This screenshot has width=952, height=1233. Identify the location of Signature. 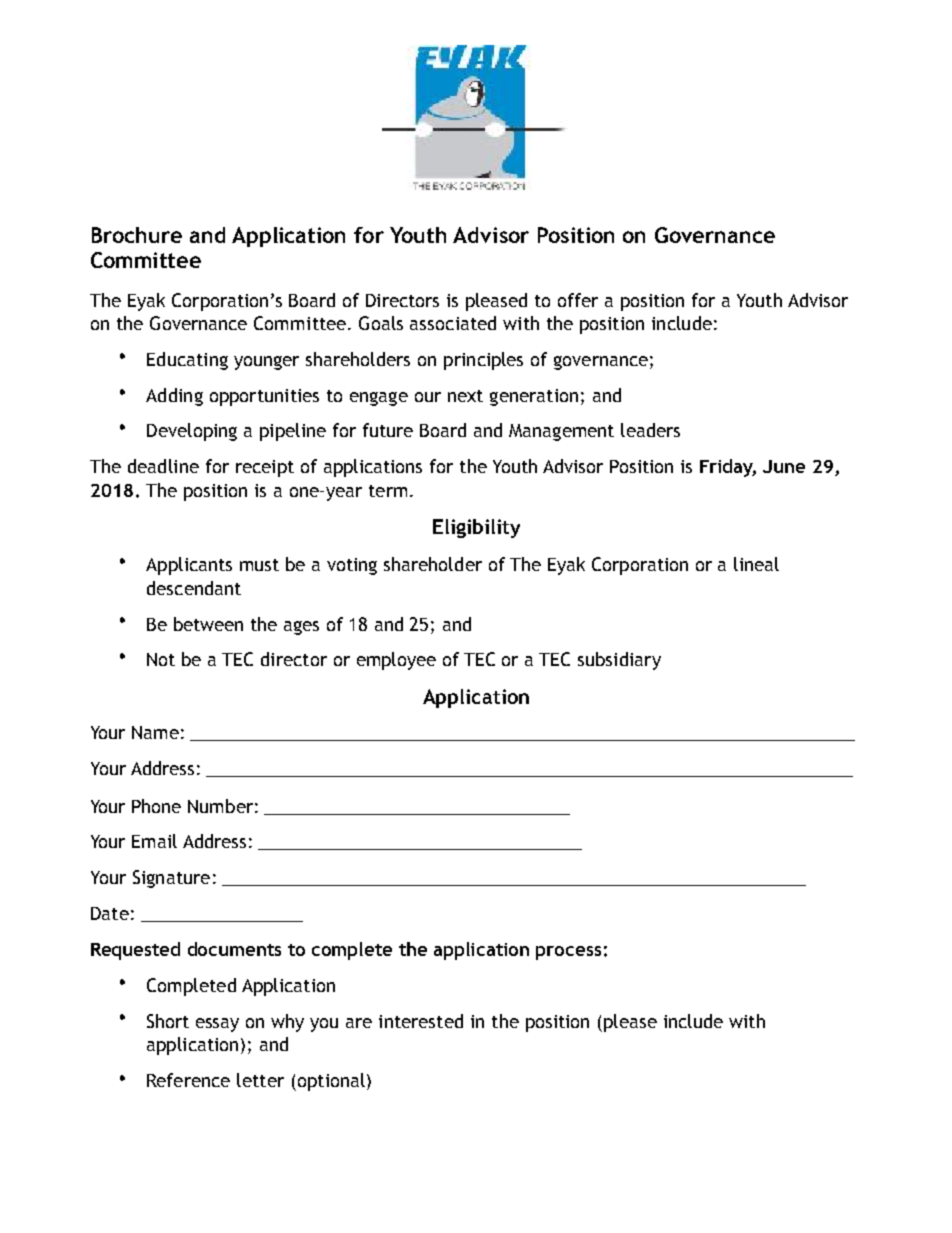
(171, 879).
